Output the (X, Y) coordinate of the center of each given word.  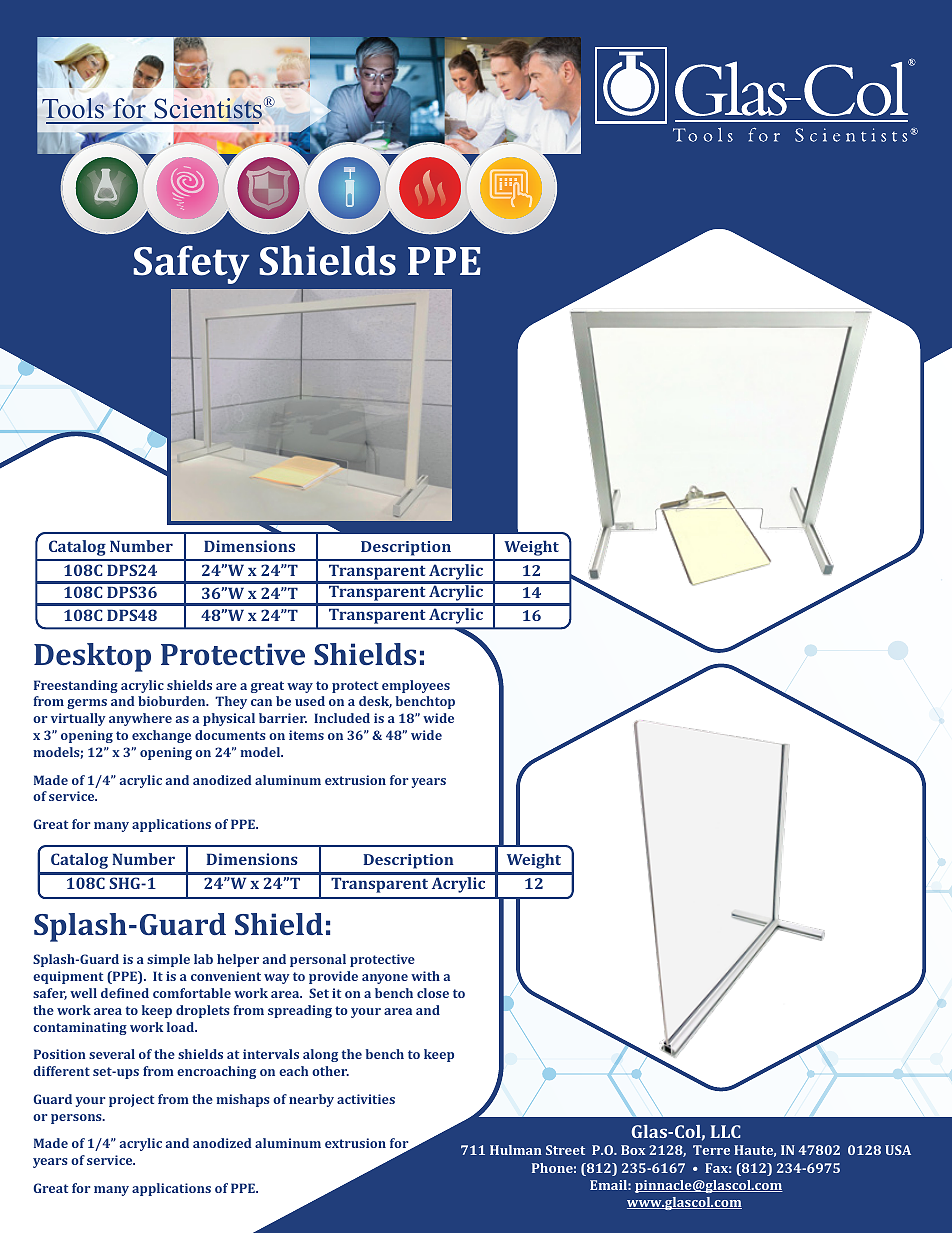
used (310, 701)
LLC (726, 1131)
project (131, 1100)
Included (342, 718)
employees (416, 686)
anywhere (140, 719)
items (306, 735)
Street (565, 1150)
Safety (191, 264)
